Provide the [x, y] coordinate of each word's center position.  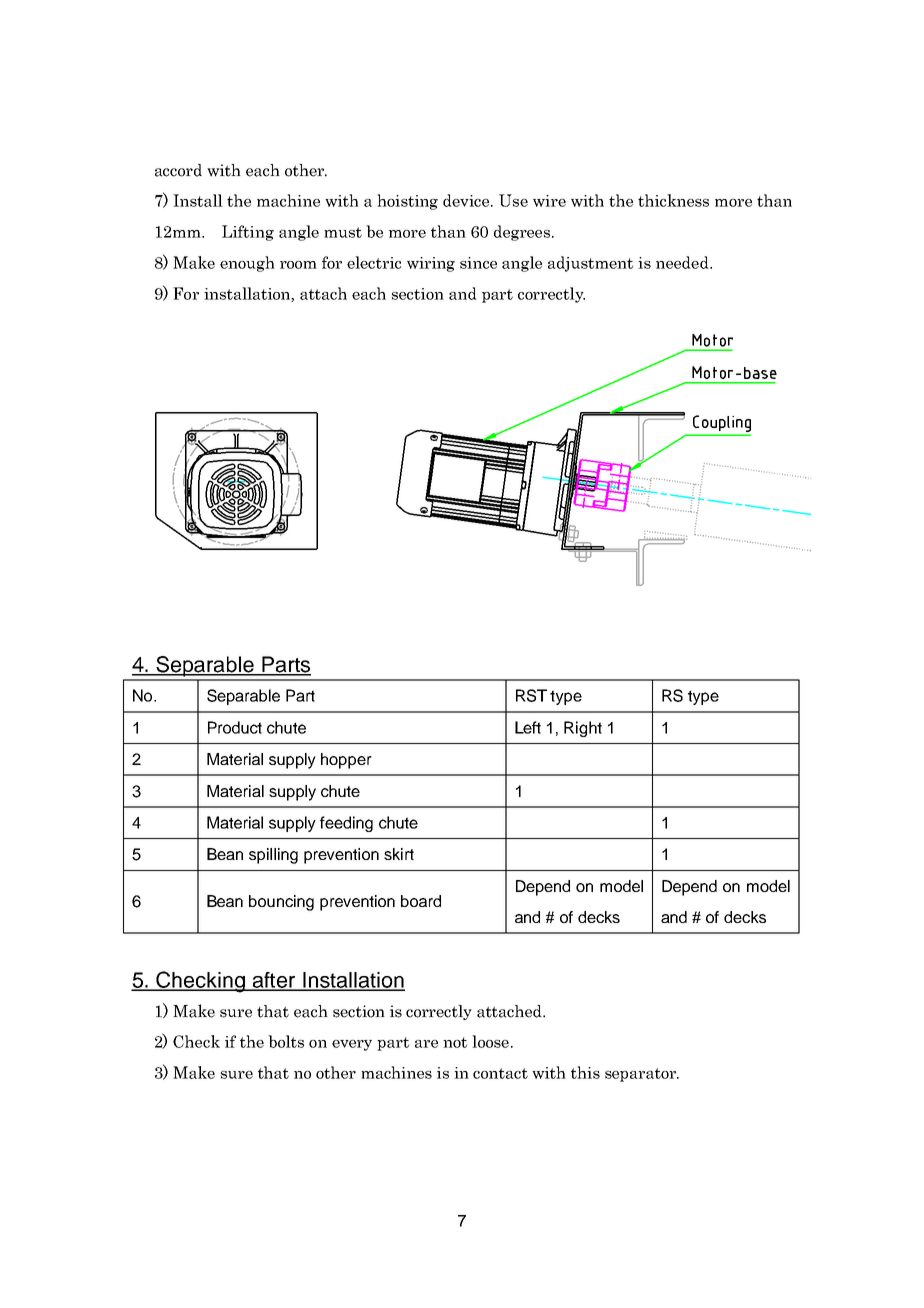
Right [583, 729]
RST [531, 695]
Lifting [248, 233]
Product [235, 727]
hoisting [407, 202]
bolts [286, 1041]
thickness [673, 200]
